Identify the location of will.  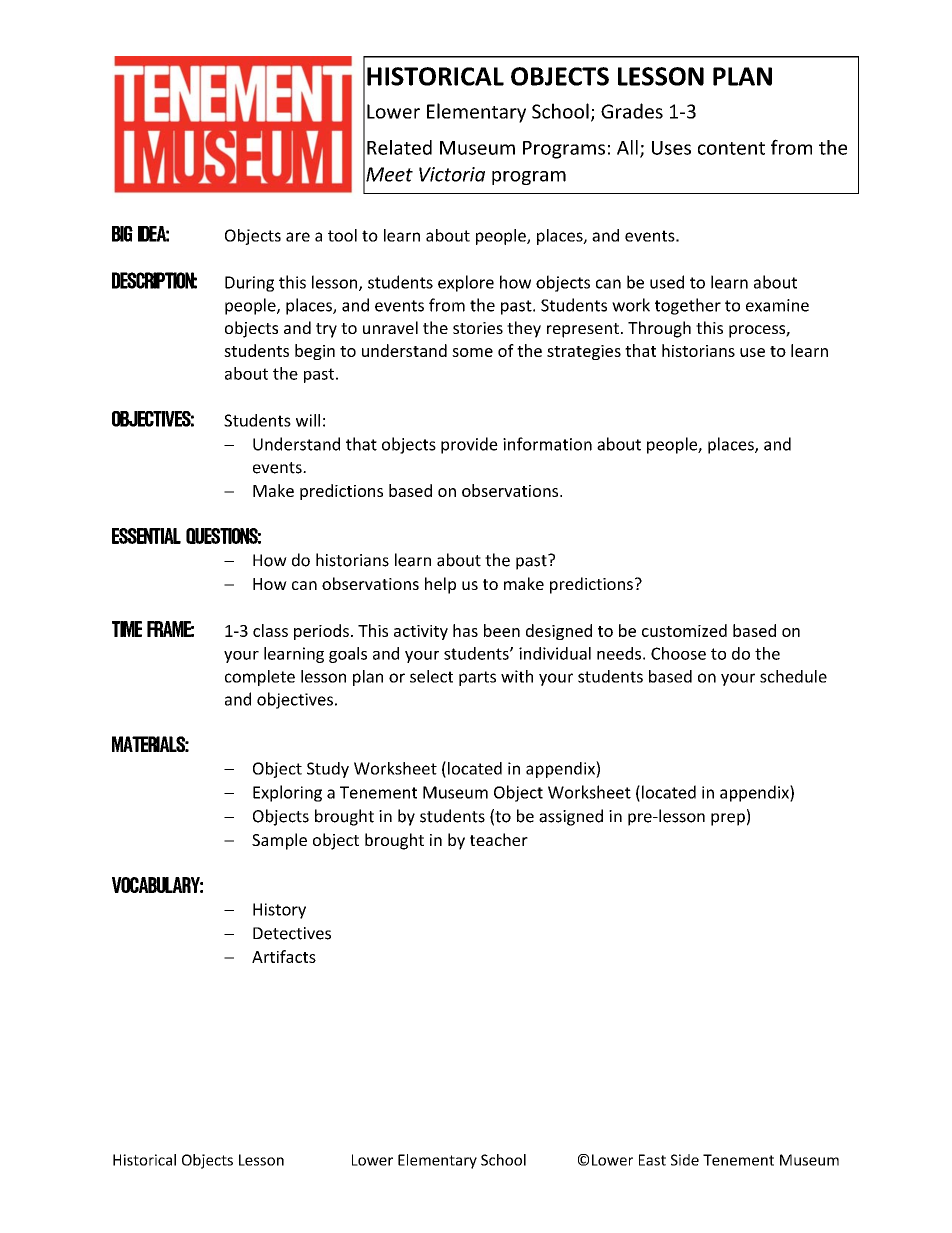
(308, 420).
